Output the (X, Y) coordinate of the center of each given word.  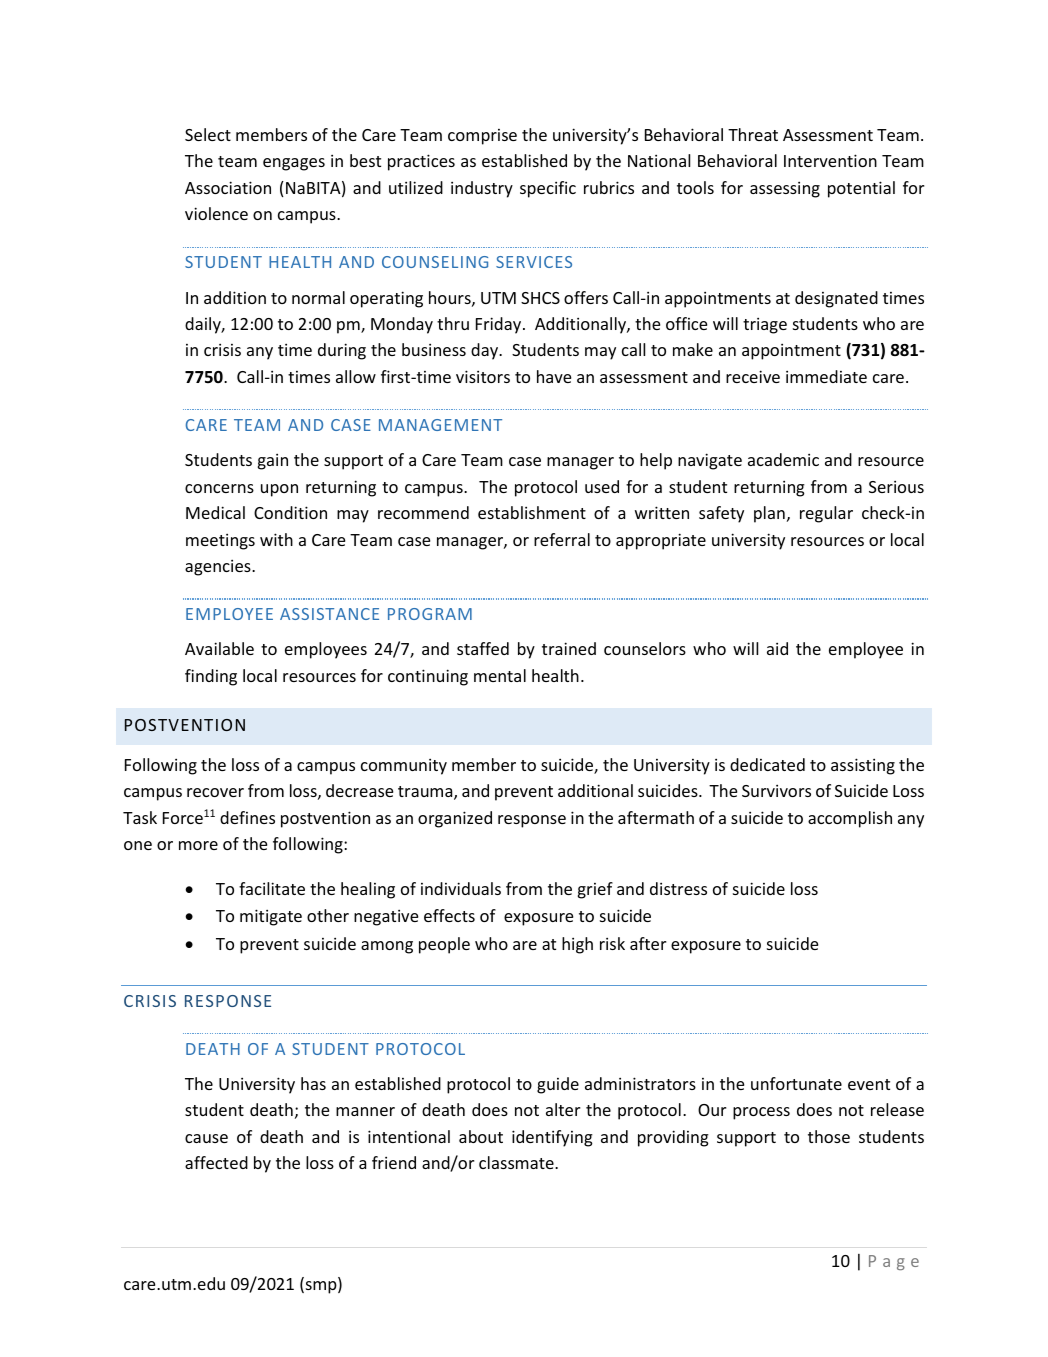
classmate (517, 1162)
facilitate (272, 888)
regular (826, 514)
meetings (220, 541)
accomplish (850, 819)
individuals (461, 888)
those (829, 1136)
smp (321, 1287)
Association (228, 187)
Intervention (830, 160)
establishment (532, 512)
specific (548, 189)
